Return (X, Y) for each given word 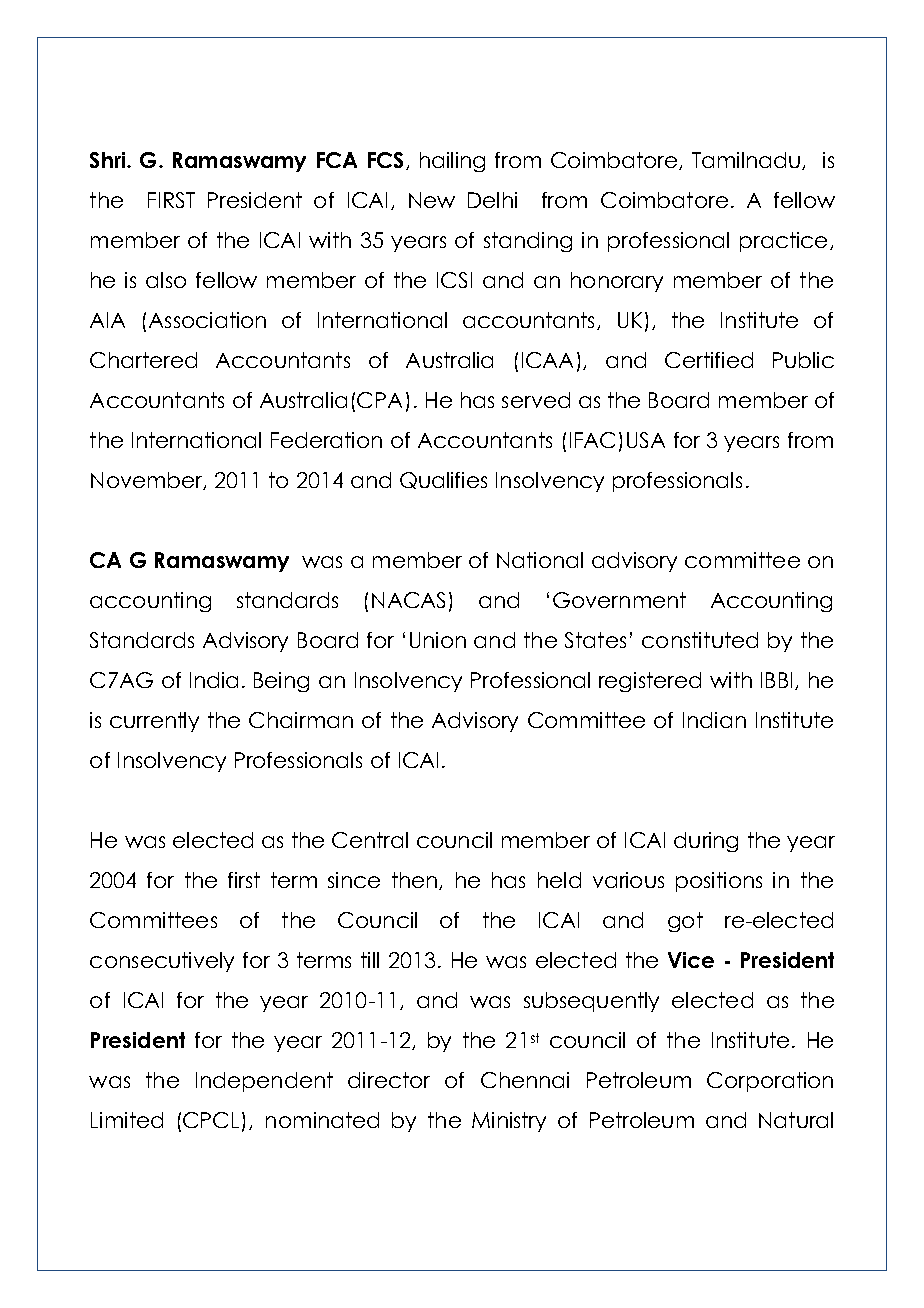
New (432, 200)
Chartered (143, 360)
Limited (127, 1120)
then (416, 881)
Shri (109, 160)
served (536, 400)
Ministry (509, 1122)
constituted (700, 640)
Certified (709, 360)
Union (438, 640)
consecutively (162, 962)
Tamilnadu (746, 160)
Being (281, 682)
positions (719, 882)
